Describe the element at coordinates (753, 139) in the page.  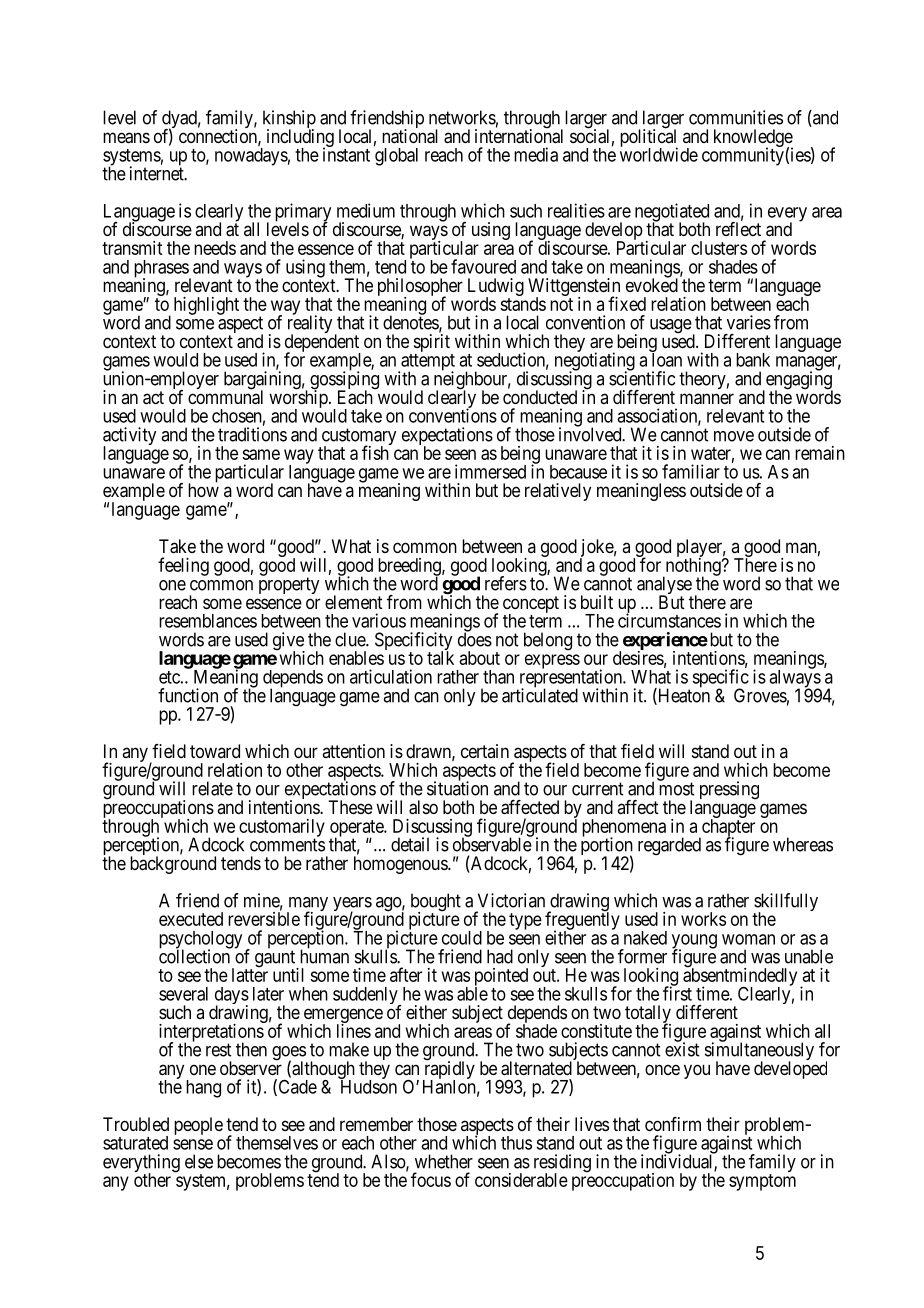
I see `knowledge` at that location.
